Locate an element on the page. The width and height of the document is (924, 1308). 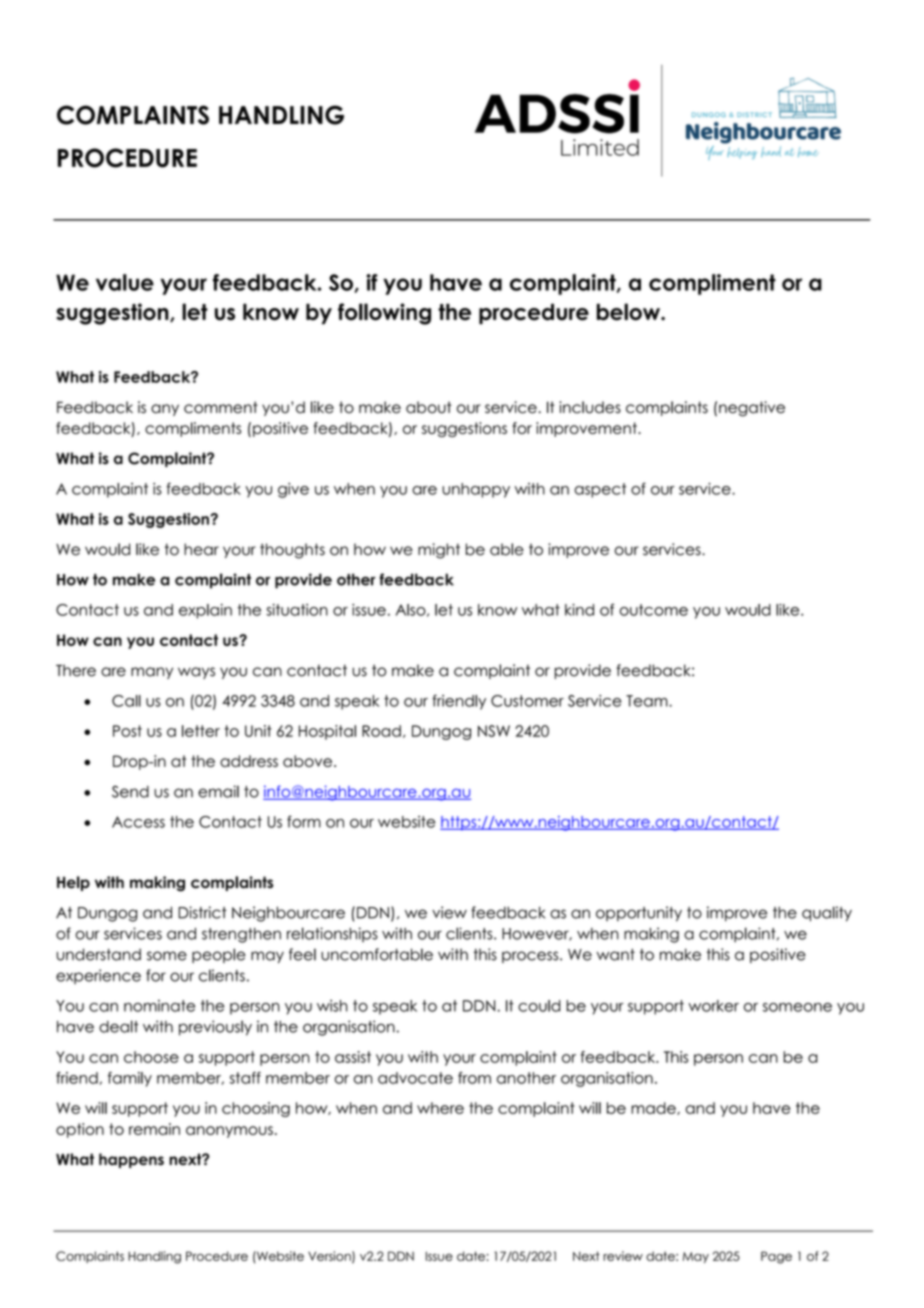
following is located at coordinates (384, 314).
